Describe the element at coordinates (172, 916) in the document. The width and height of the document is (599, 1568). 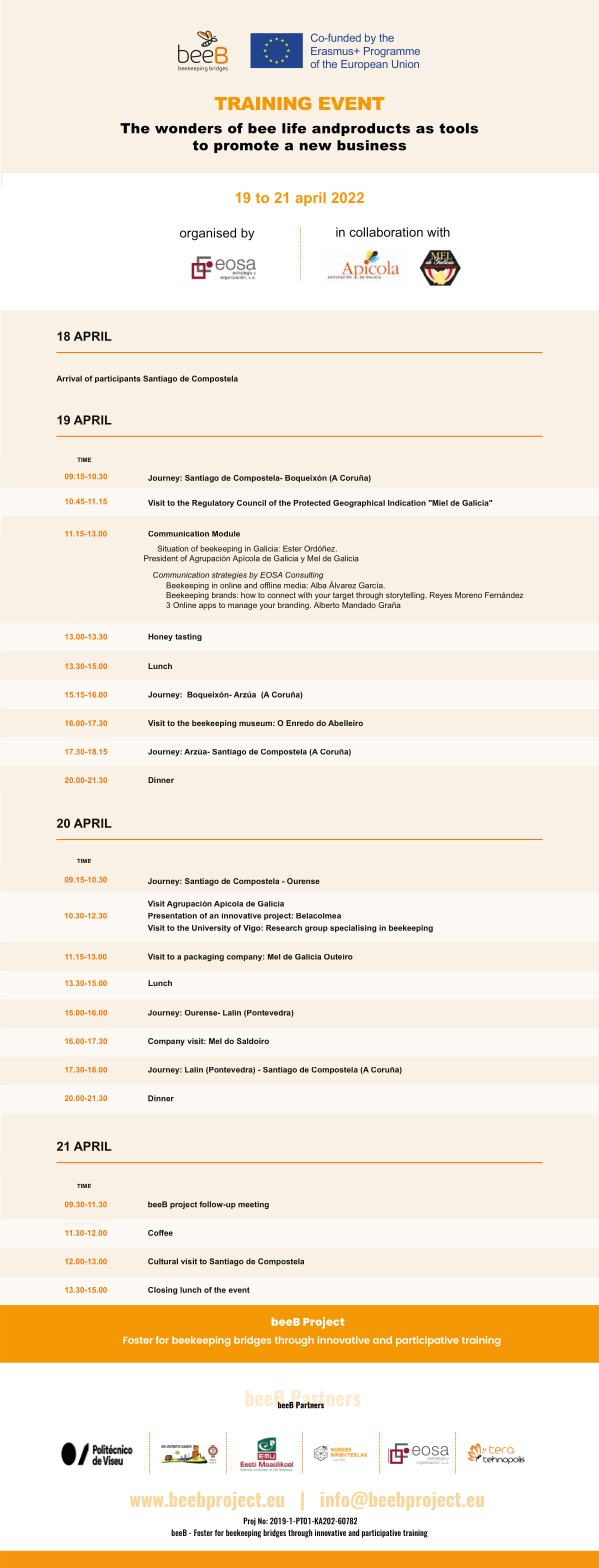
I see `Presentation` at that location.
